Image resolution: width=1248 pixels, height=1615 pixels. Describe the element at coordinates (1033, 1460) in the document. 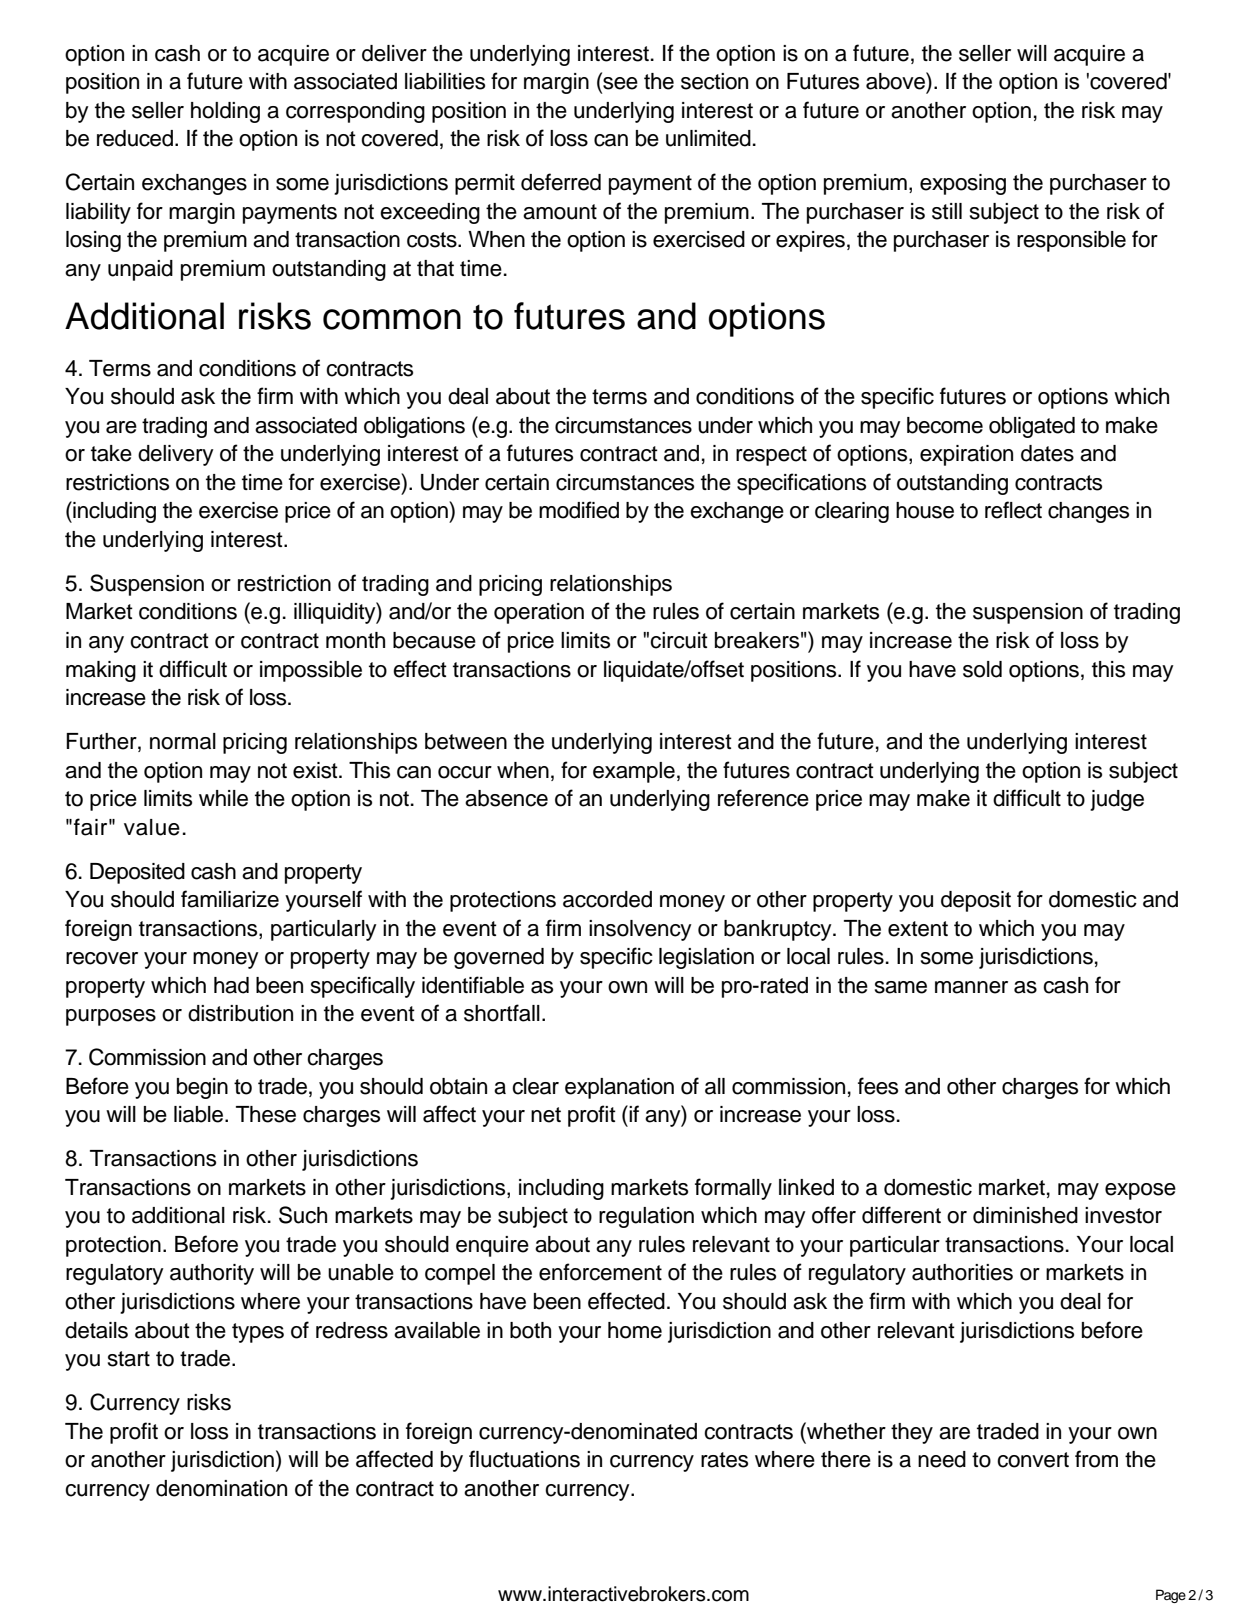

I see `convert` at that location.
